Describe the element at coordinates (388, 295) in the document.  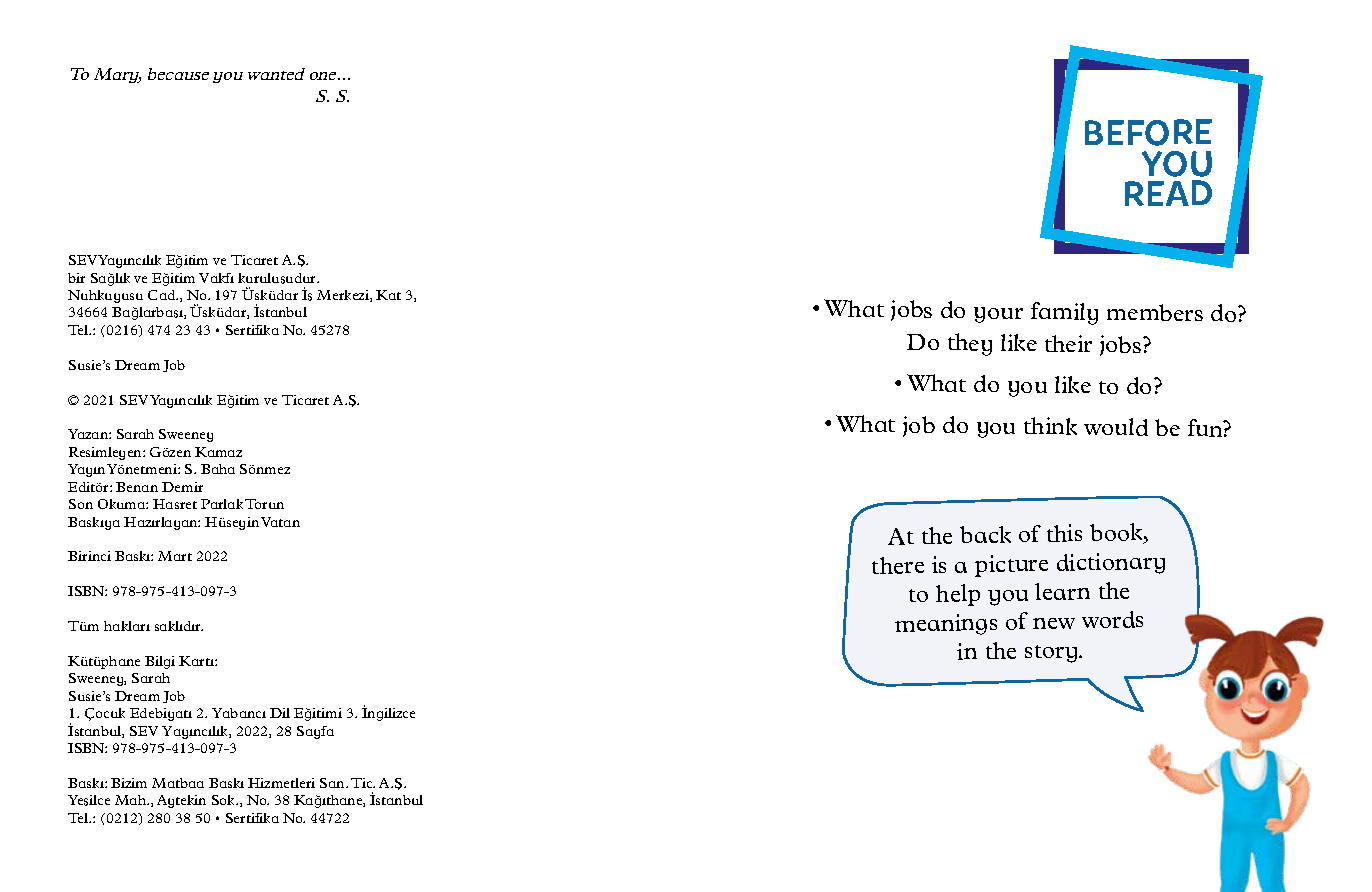
I see `Kat` at that location.
